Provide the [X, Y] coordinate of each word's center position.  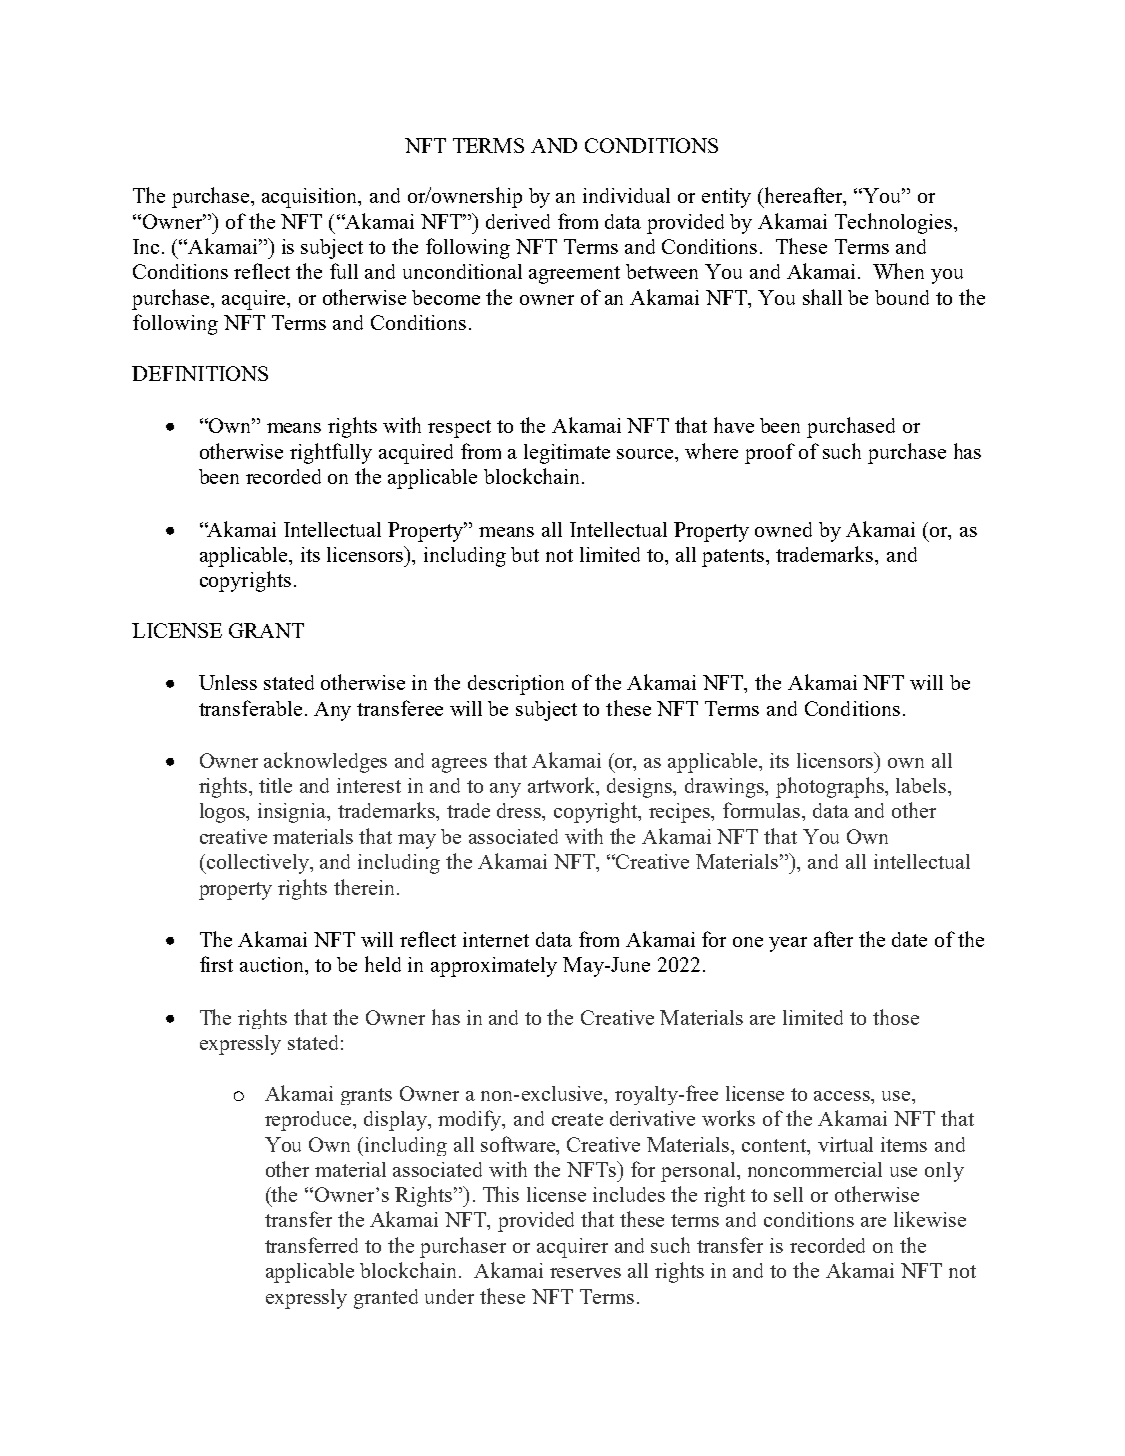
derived [518, 221]
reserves [585, 1273]
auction [273, 966]
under [449, 1296]
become [446, 297]
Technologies [895, 223]
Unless [228, 682]
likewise [930, 1219]
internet [496, 939]
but [525, 554]
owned [783, 529]
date [909, 939]
